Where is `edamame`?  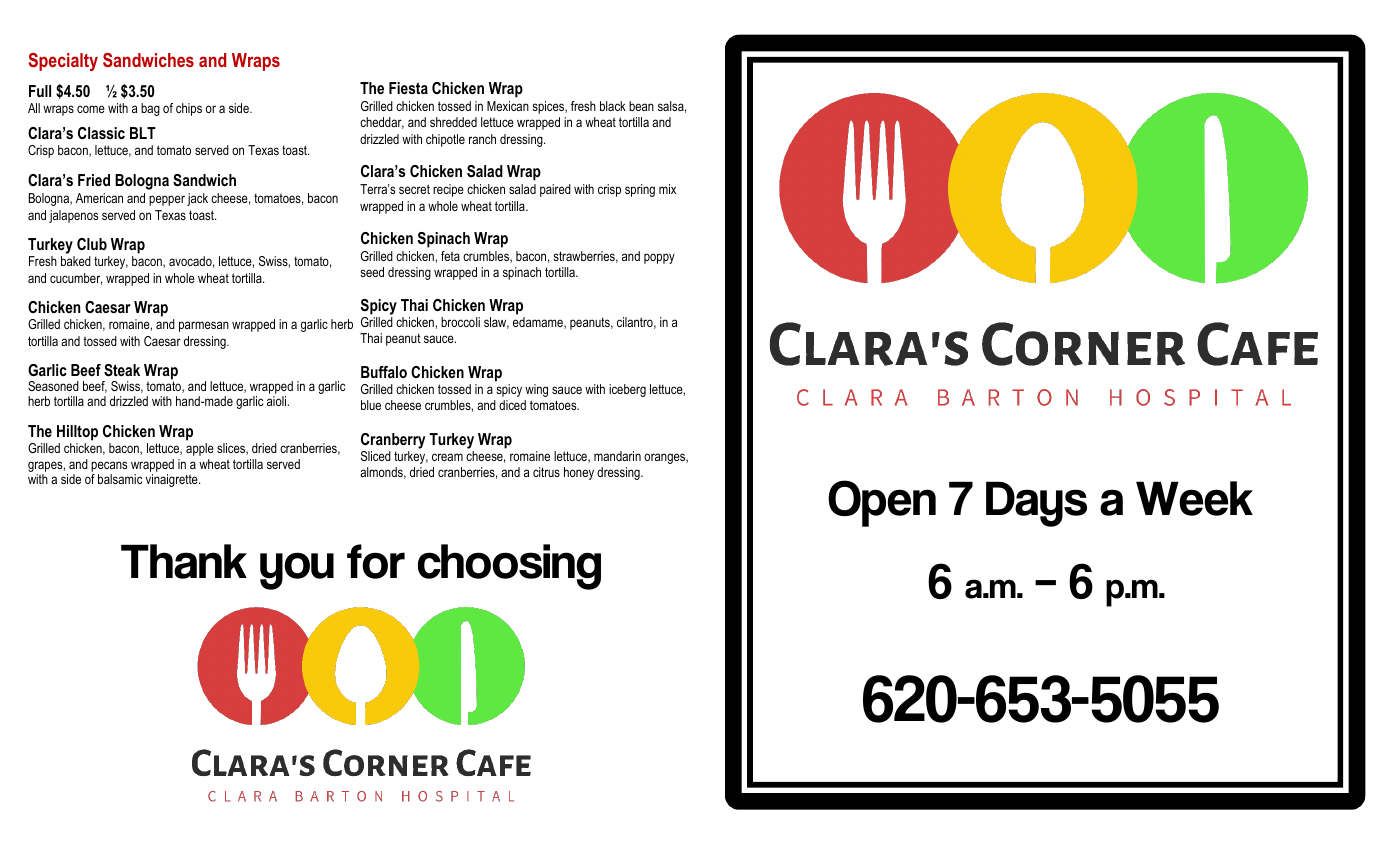 edamame is located at coordinates (539, 323).
